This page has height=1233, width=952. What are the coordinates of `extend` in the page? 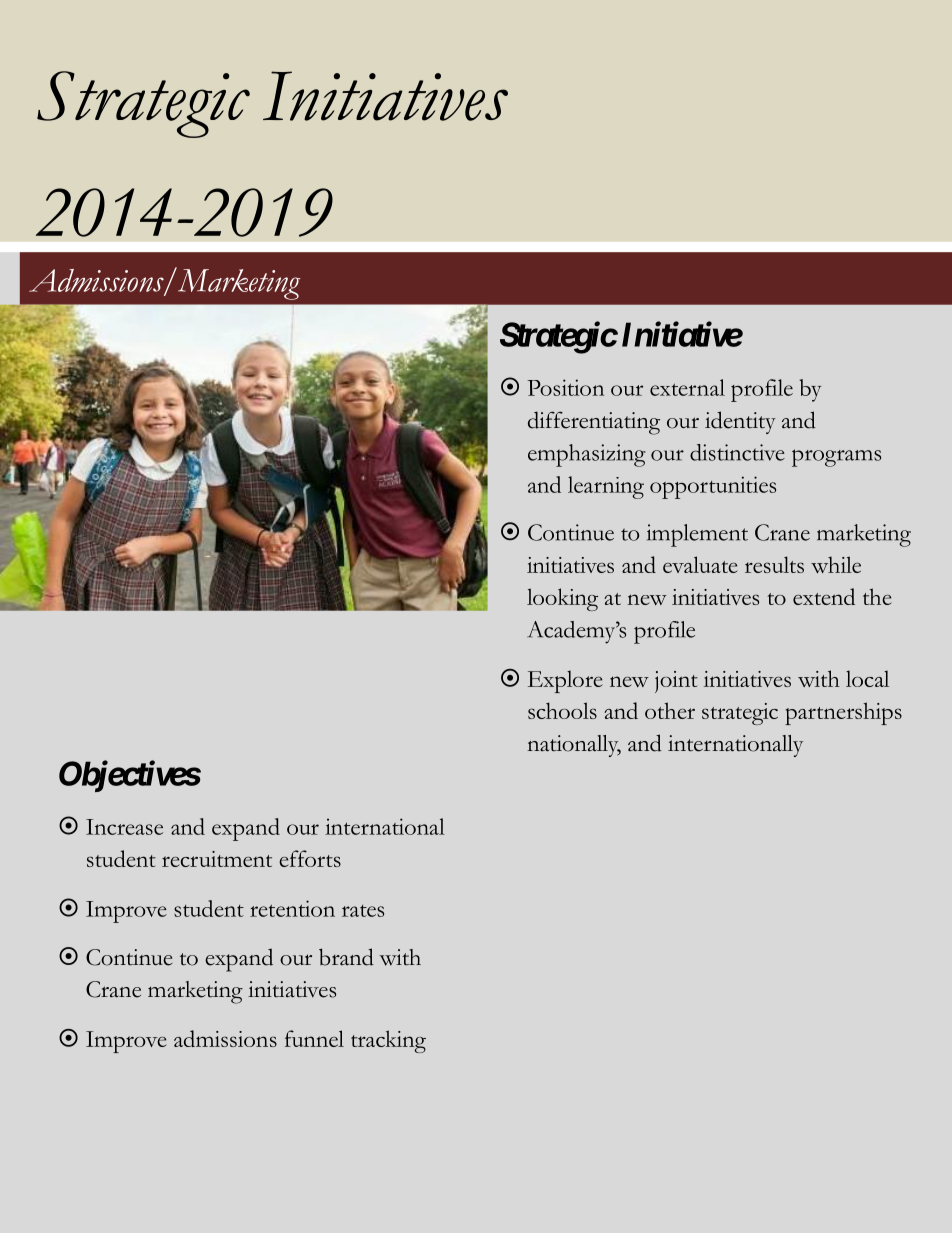 It's located at (824, 596).
